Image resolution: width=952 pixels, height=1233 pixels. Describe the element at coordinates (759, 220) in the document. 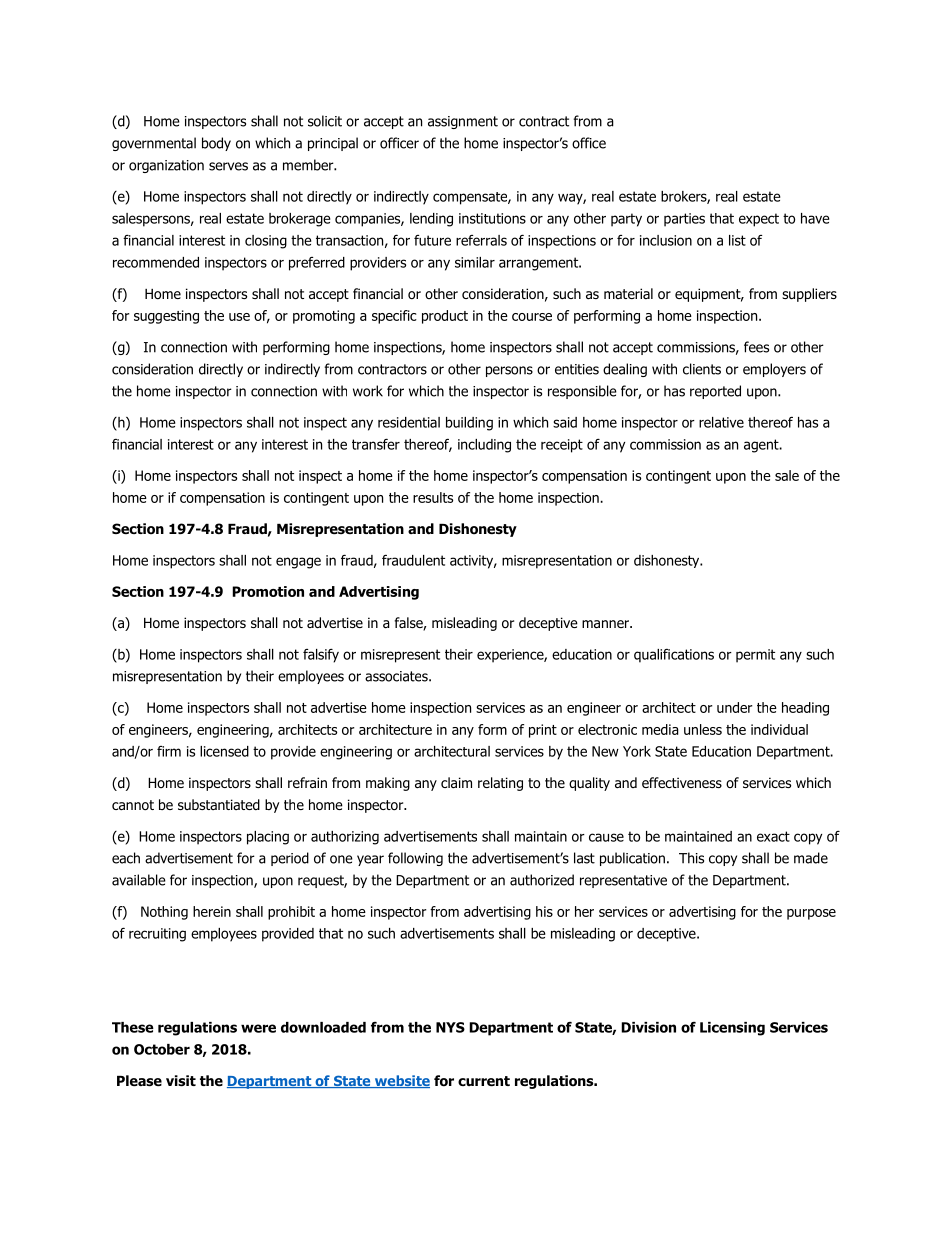

I see `expect` at that location.
